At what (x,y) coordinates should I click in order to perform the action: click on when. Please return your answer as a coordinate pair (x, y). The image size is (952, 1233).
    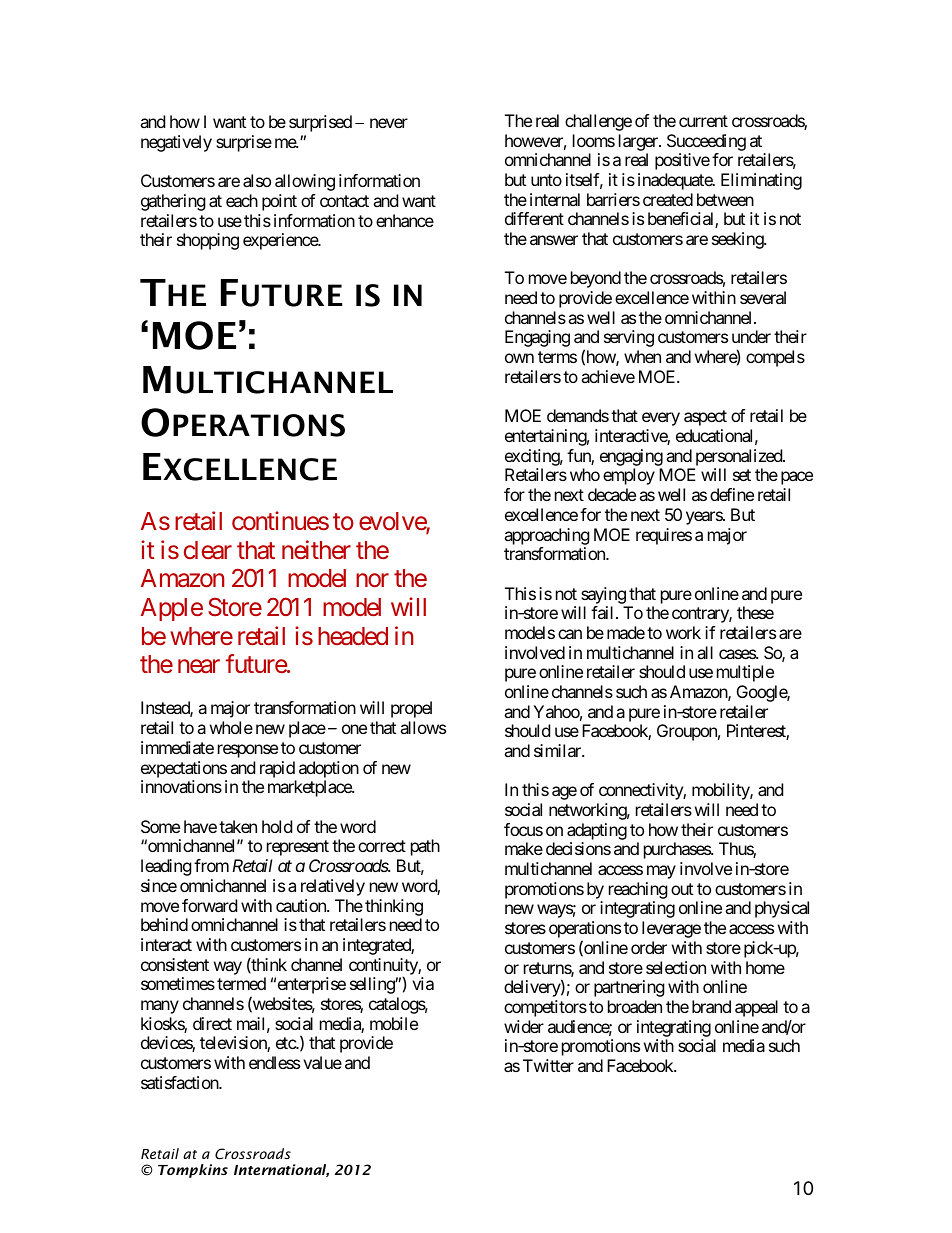
    Looking at the image, I should click on (642, 356).
